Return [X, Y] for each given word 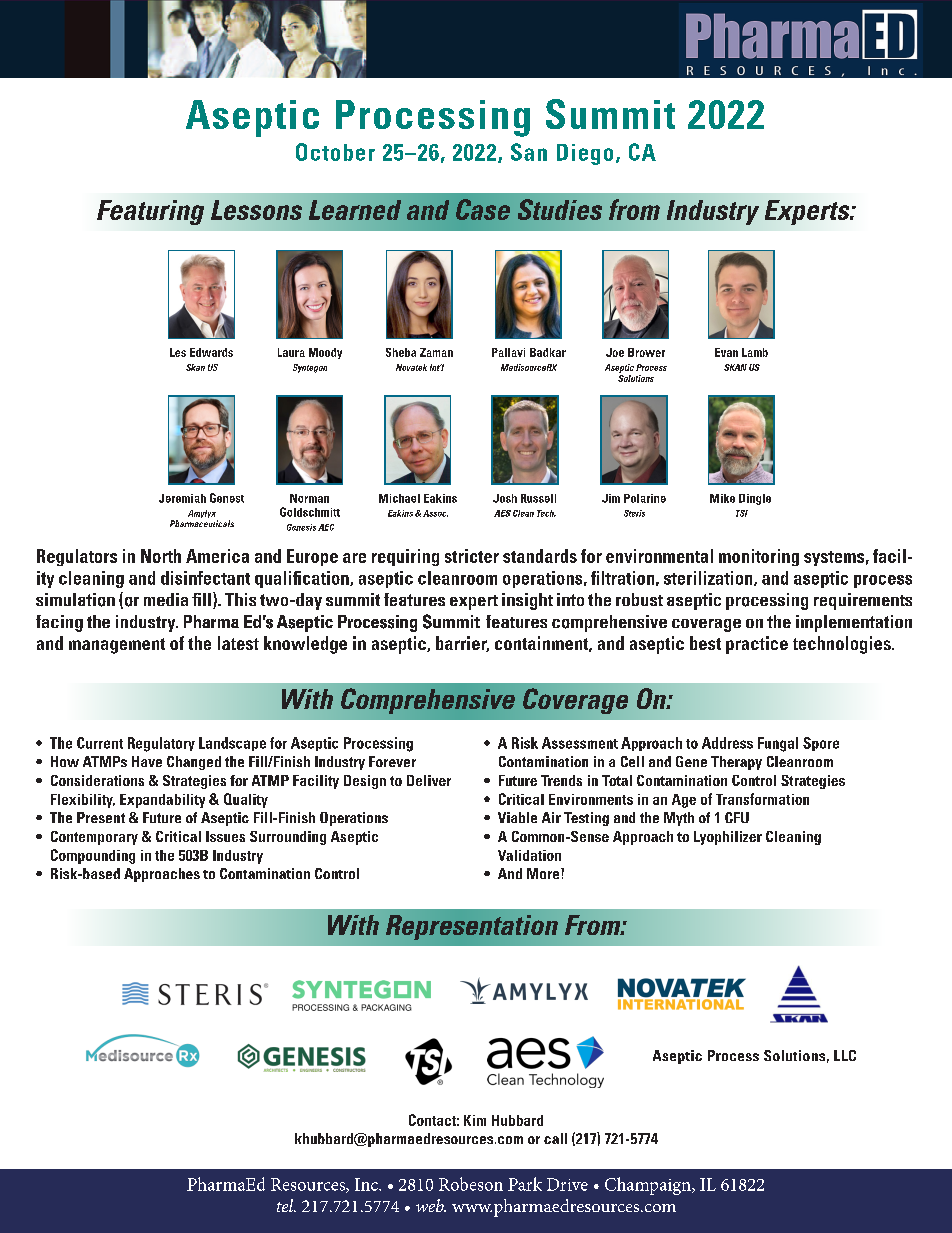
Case [483, 209]
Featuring [150, 212]
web [431, 1205]
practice [757, 645]
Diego [585, 154]
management [117, 646]
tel [286, 1205]
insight [527, 601]
